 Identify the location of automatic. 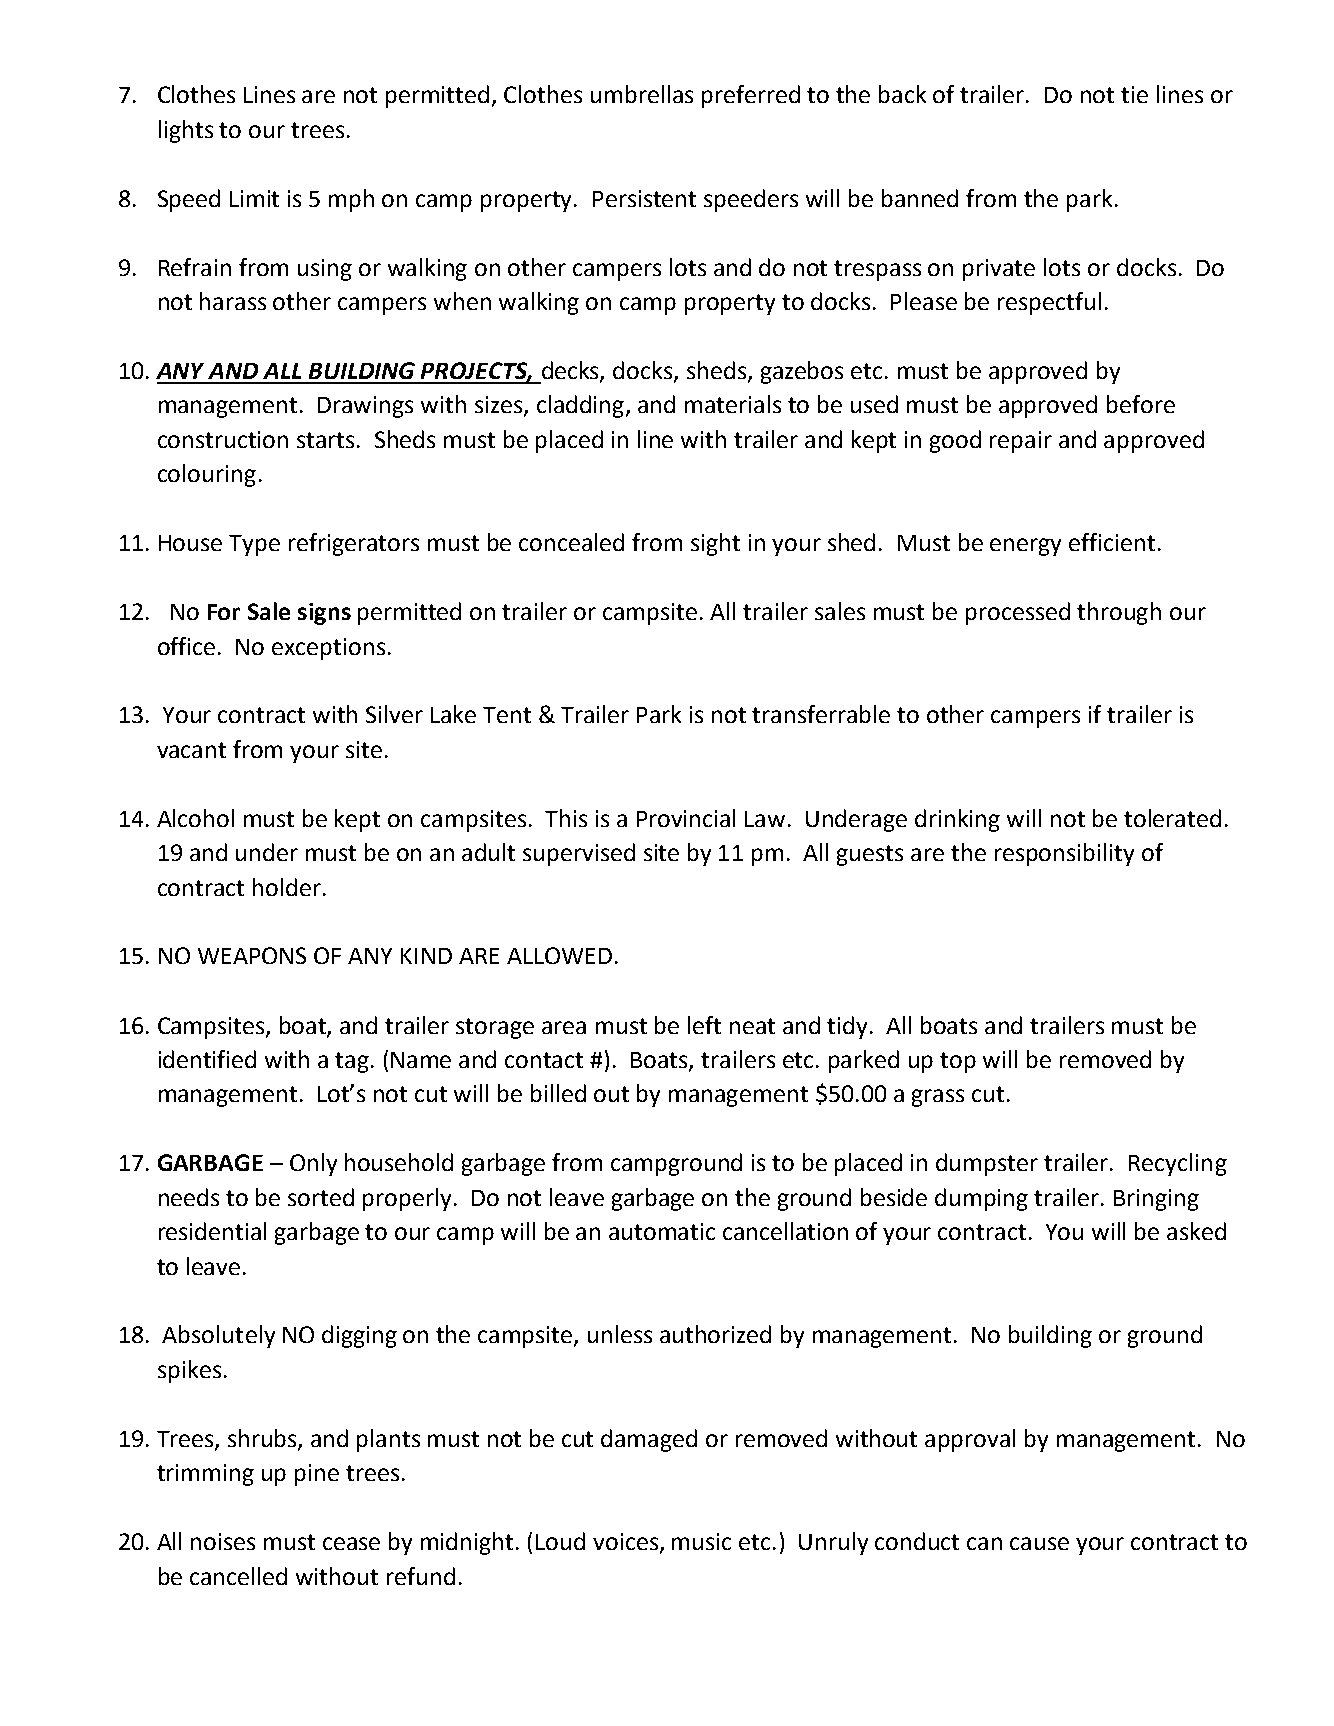
(662, 1231).
